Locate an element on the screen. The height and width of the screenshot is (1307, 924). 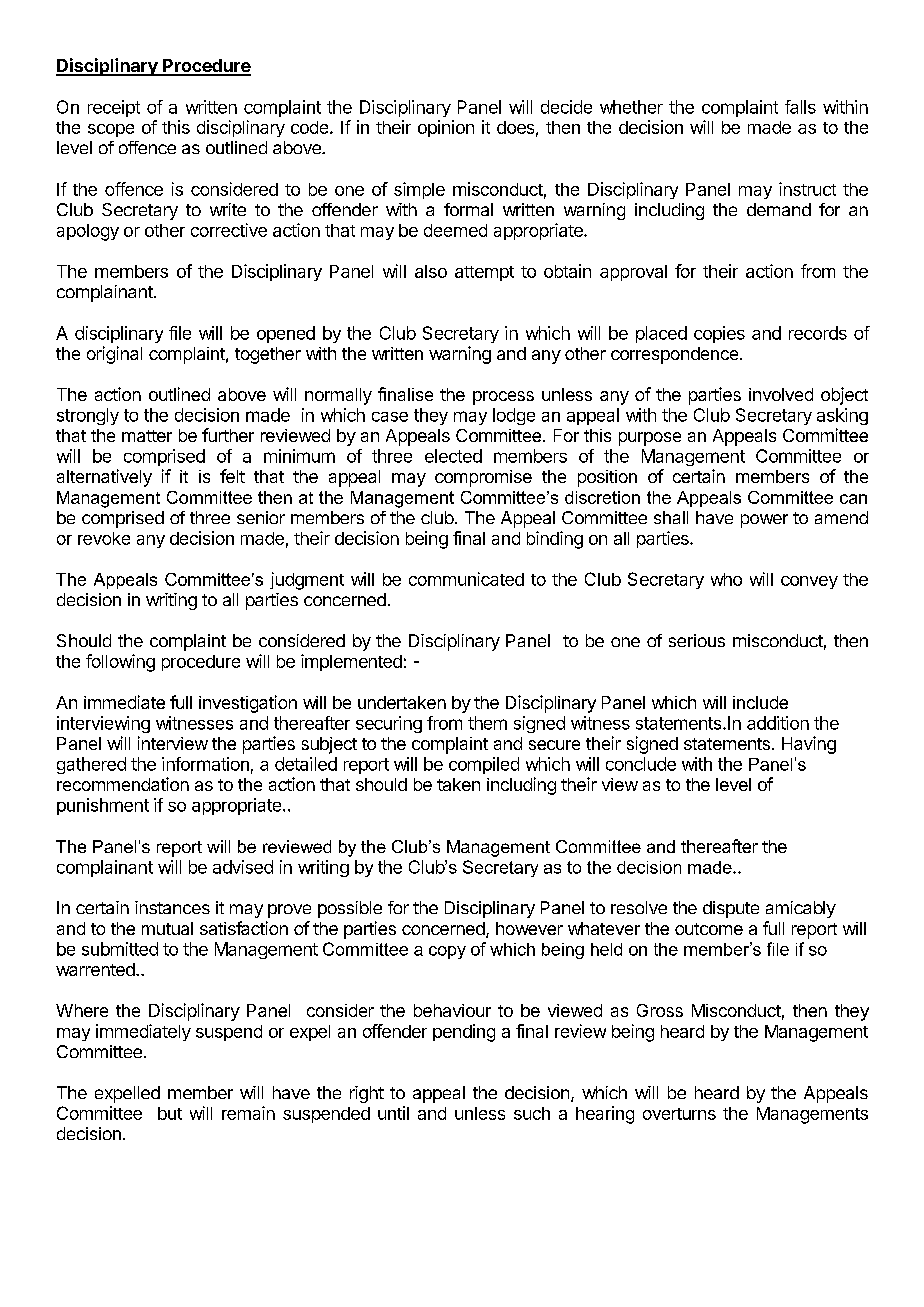
falls is located at coordinates (800, 107).
